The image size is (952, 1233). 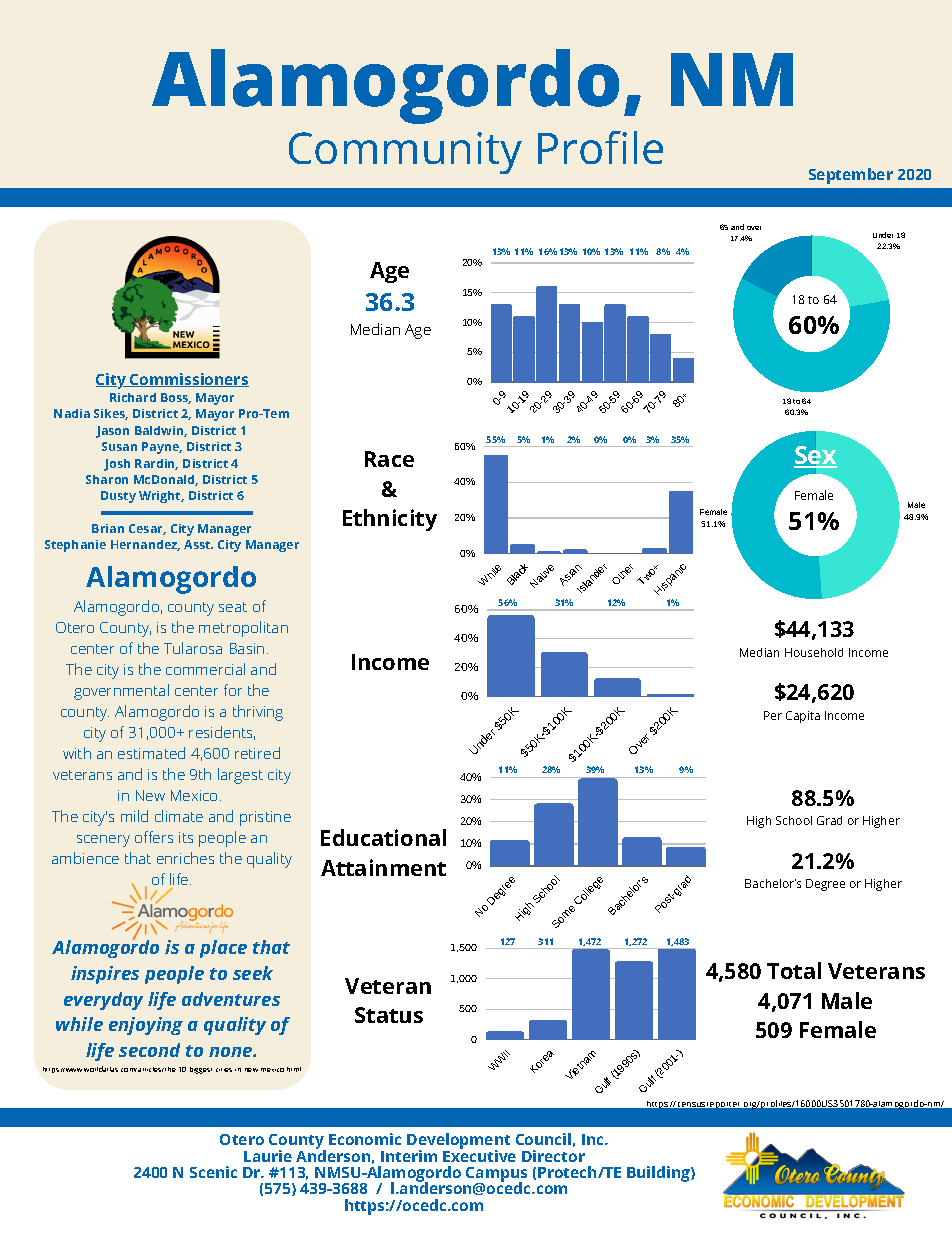 I want to click on Sex, so click(x=815, y=455).
